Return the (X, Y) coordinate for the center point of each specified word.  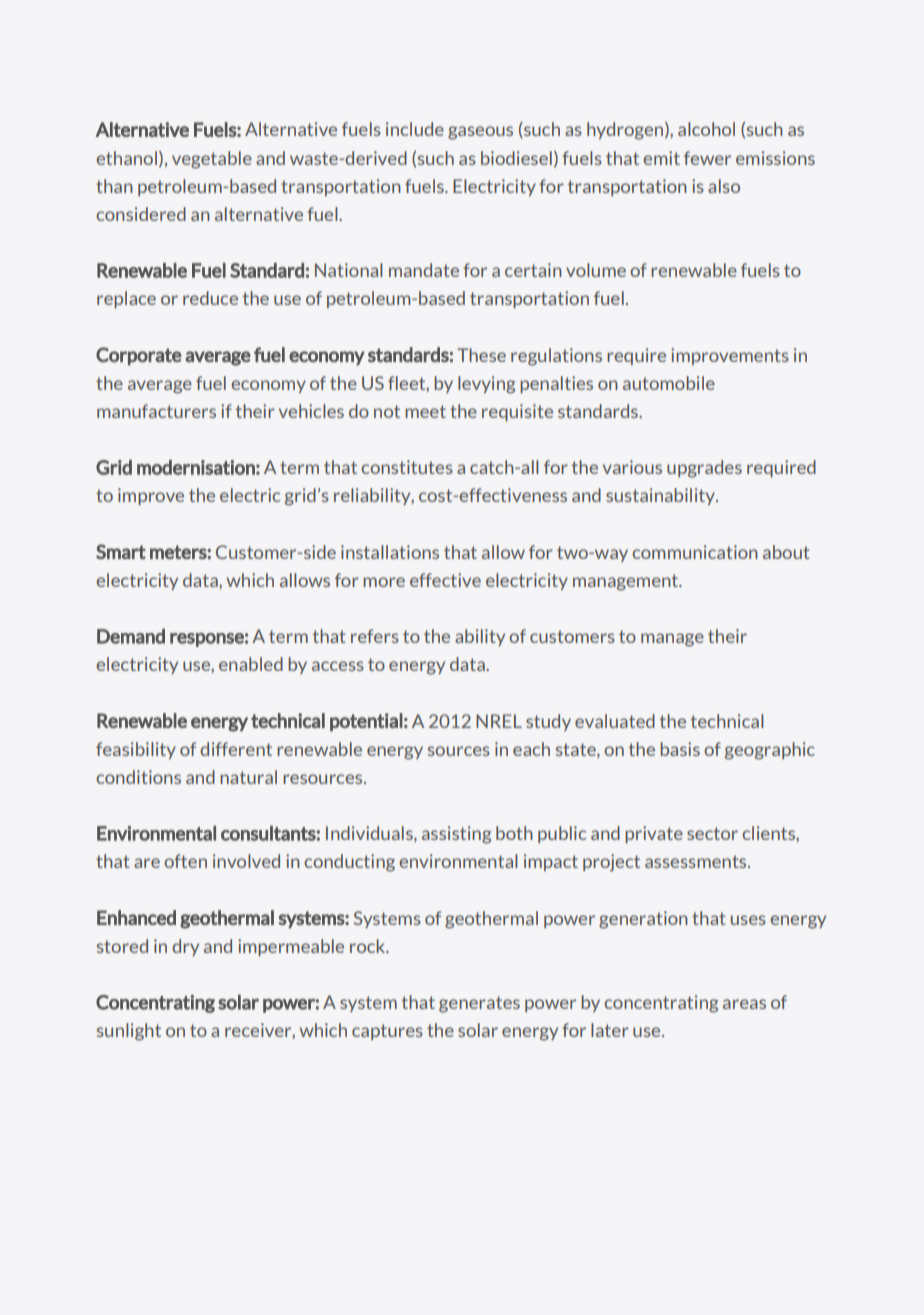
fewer (707, 158)
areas (744, 1004)
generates (479, 1004)
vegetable (212, 160)
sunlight (129, 1032)
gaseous (480, 133)
